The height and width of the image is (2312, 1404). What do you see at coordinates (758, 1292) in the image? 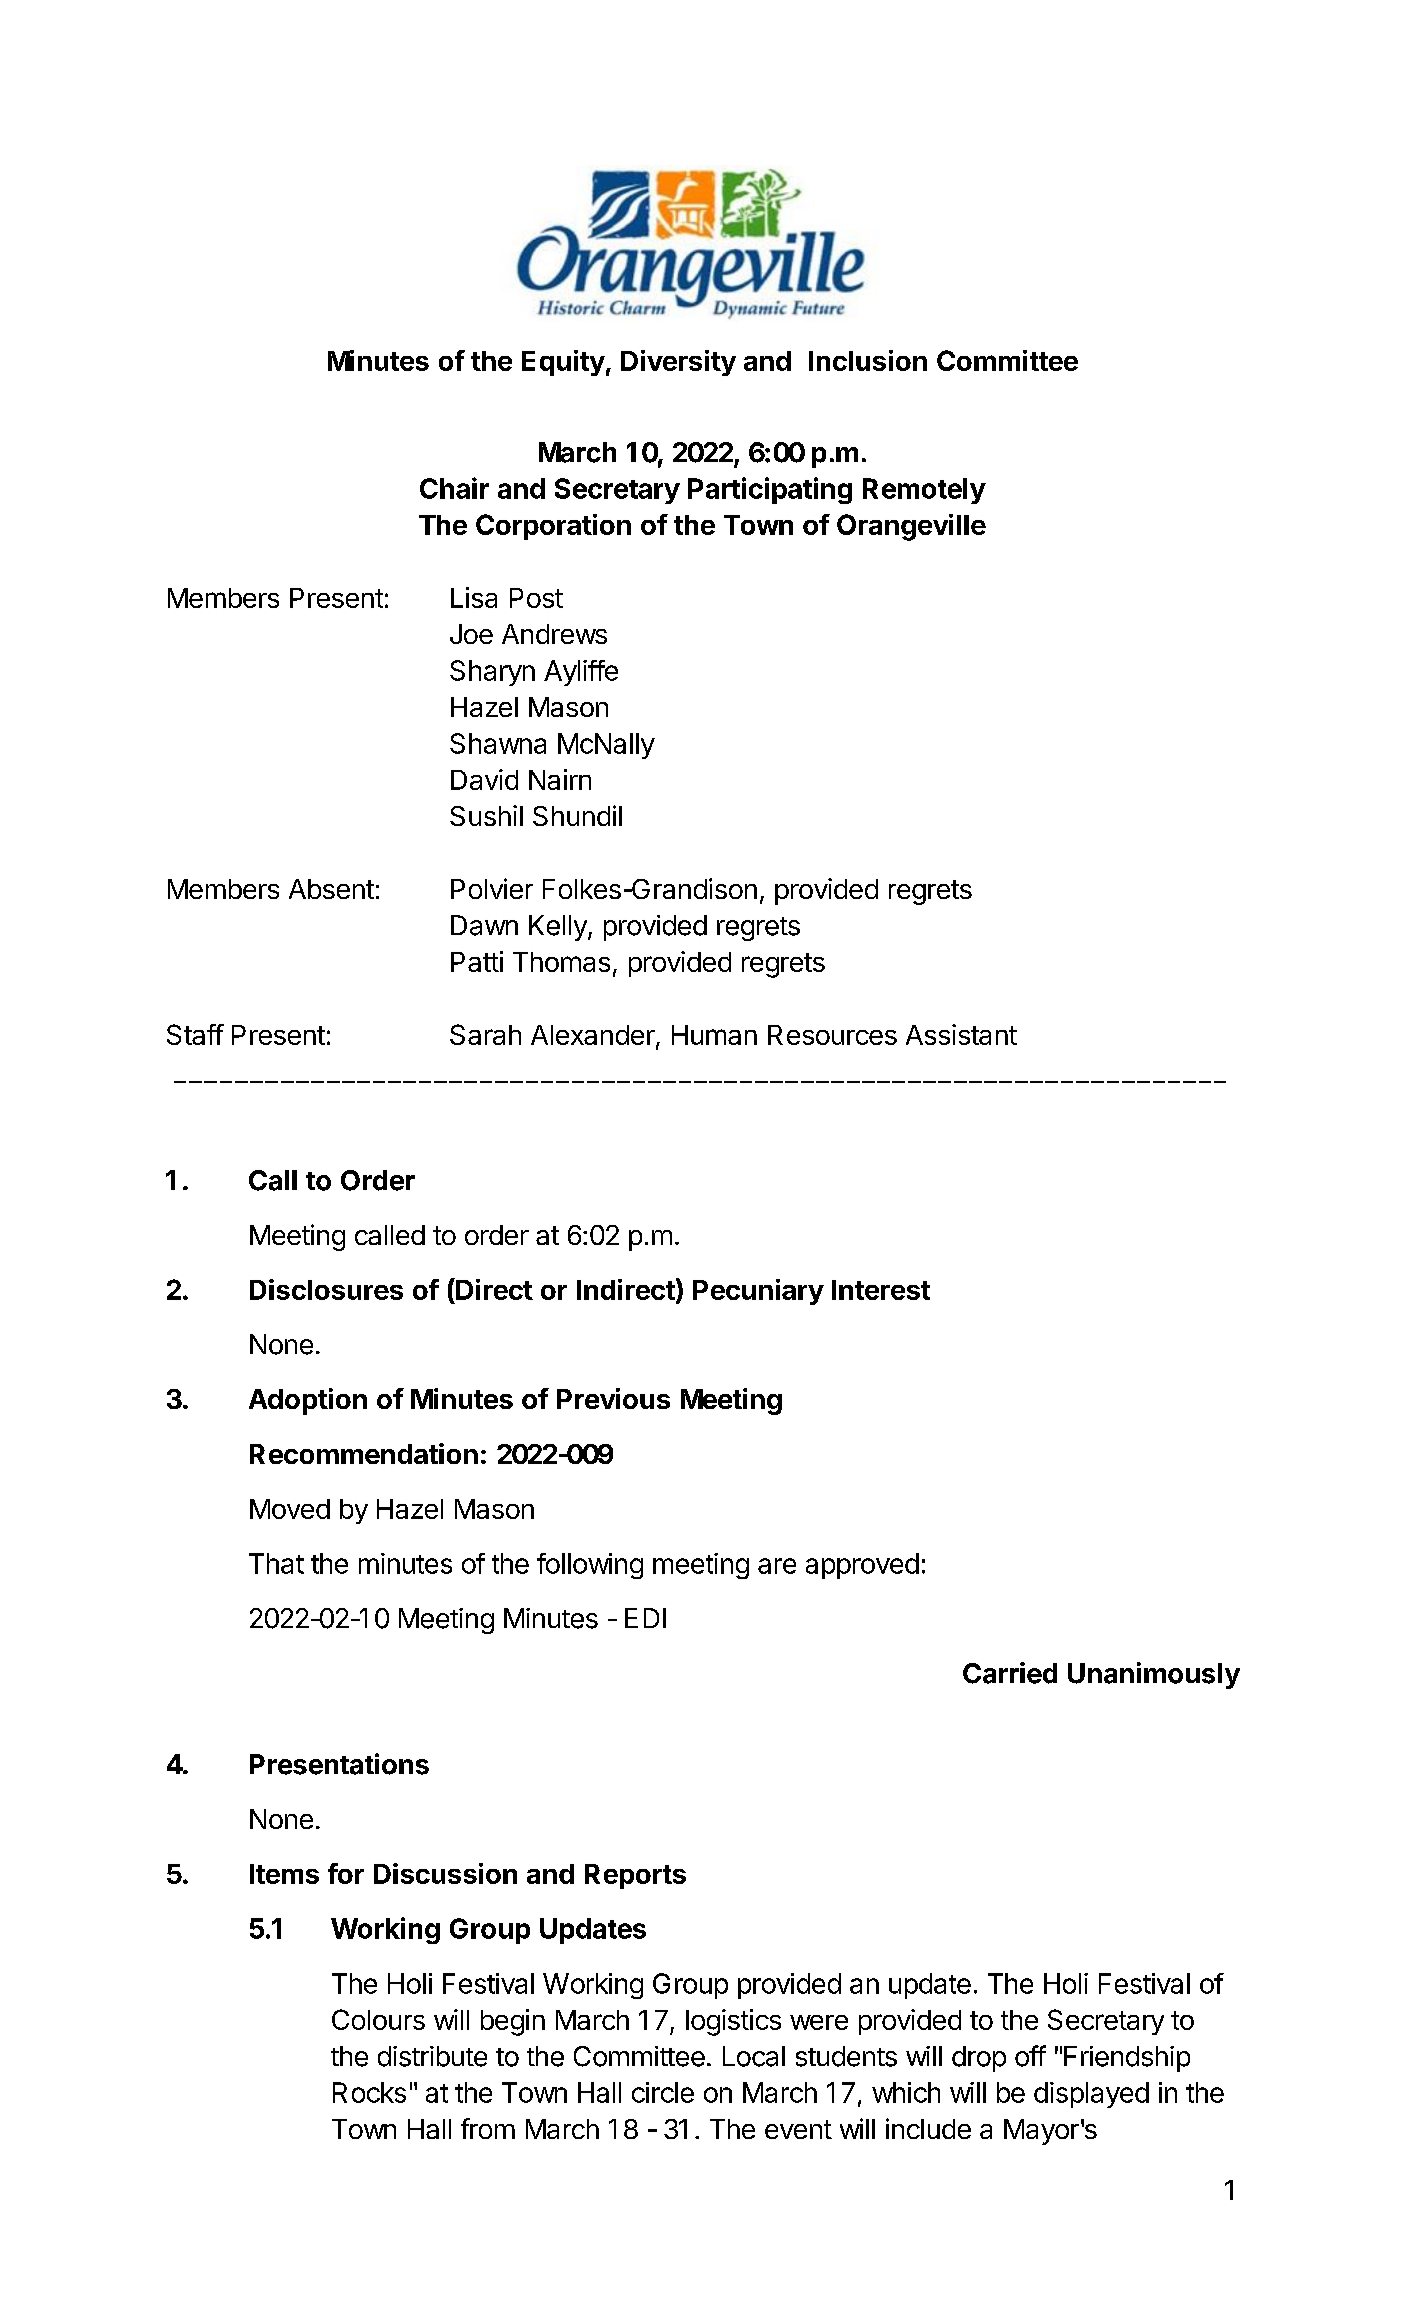
I see `Pecuniary` at bounding box center [758, 1292].
